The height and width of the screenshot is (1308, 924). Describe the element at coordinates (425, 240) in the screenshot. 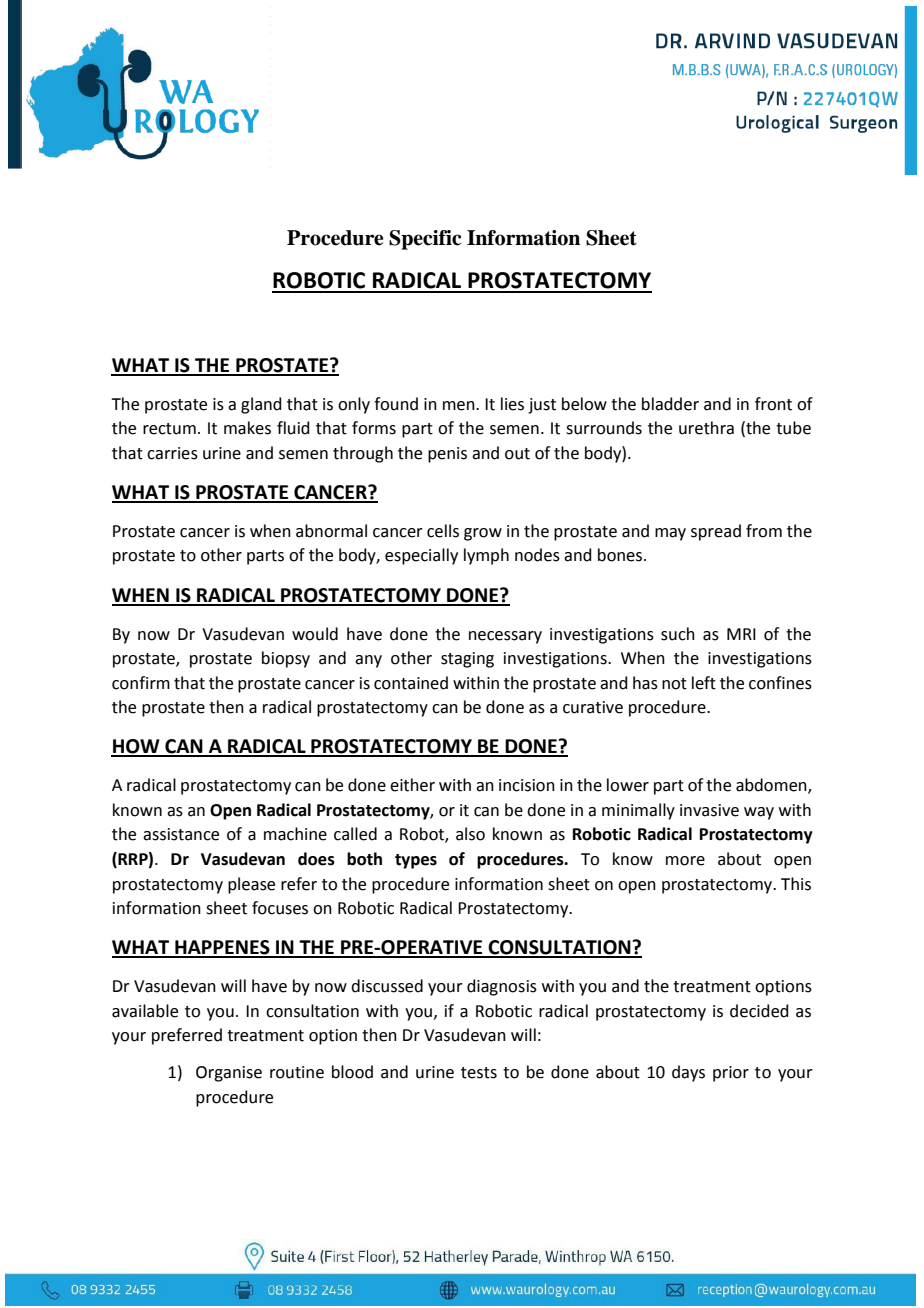

I see `Specific` at that location.
